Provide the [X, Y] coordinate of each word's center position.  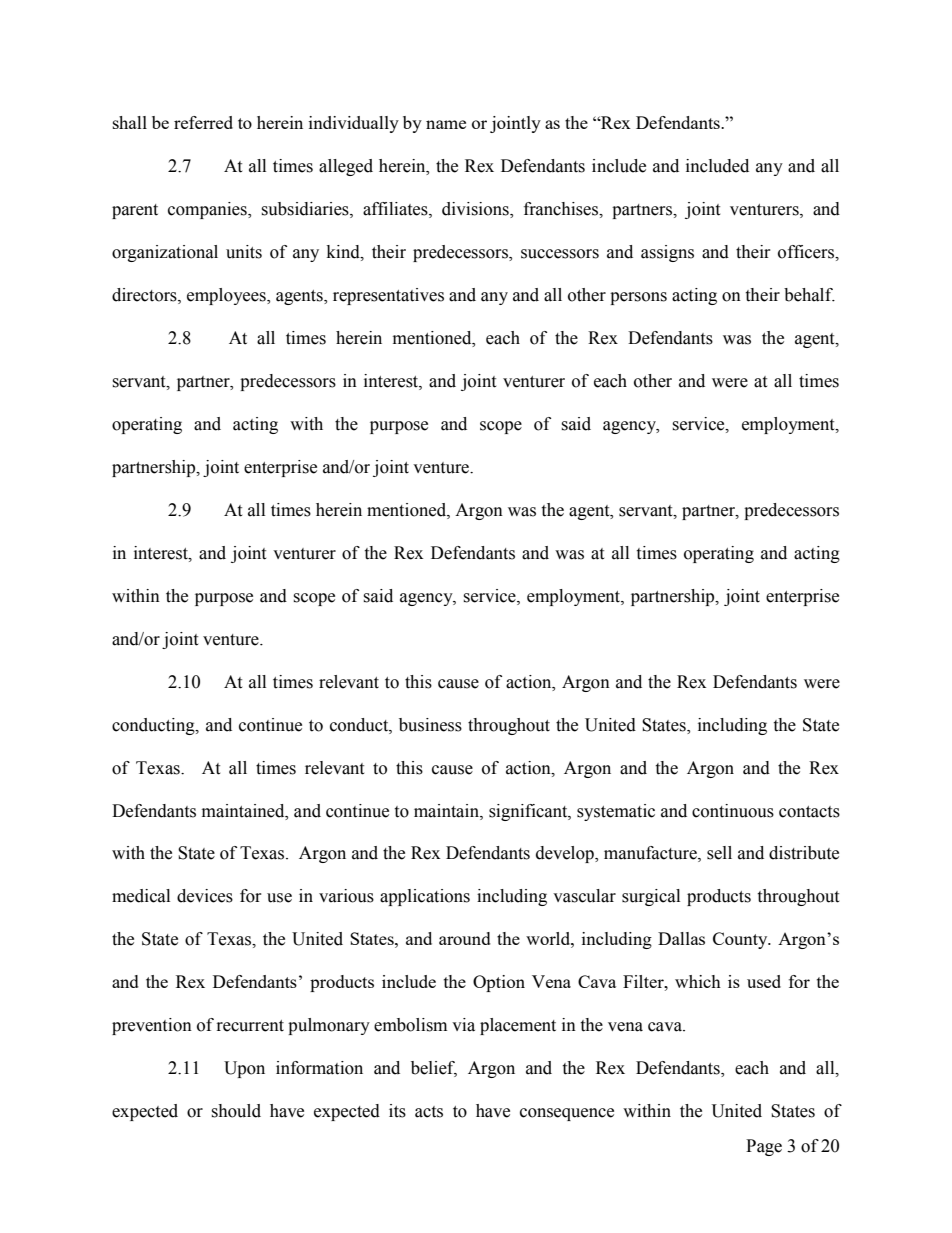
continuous [733, 811]
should [236, 1111]
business [430, 725]
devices [205, 896]
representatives [388, 296]
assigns [667, 253]
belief [434, 1069]
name [446, 124]
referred [203, 122]
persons [638, 298]
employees [227, 296]
